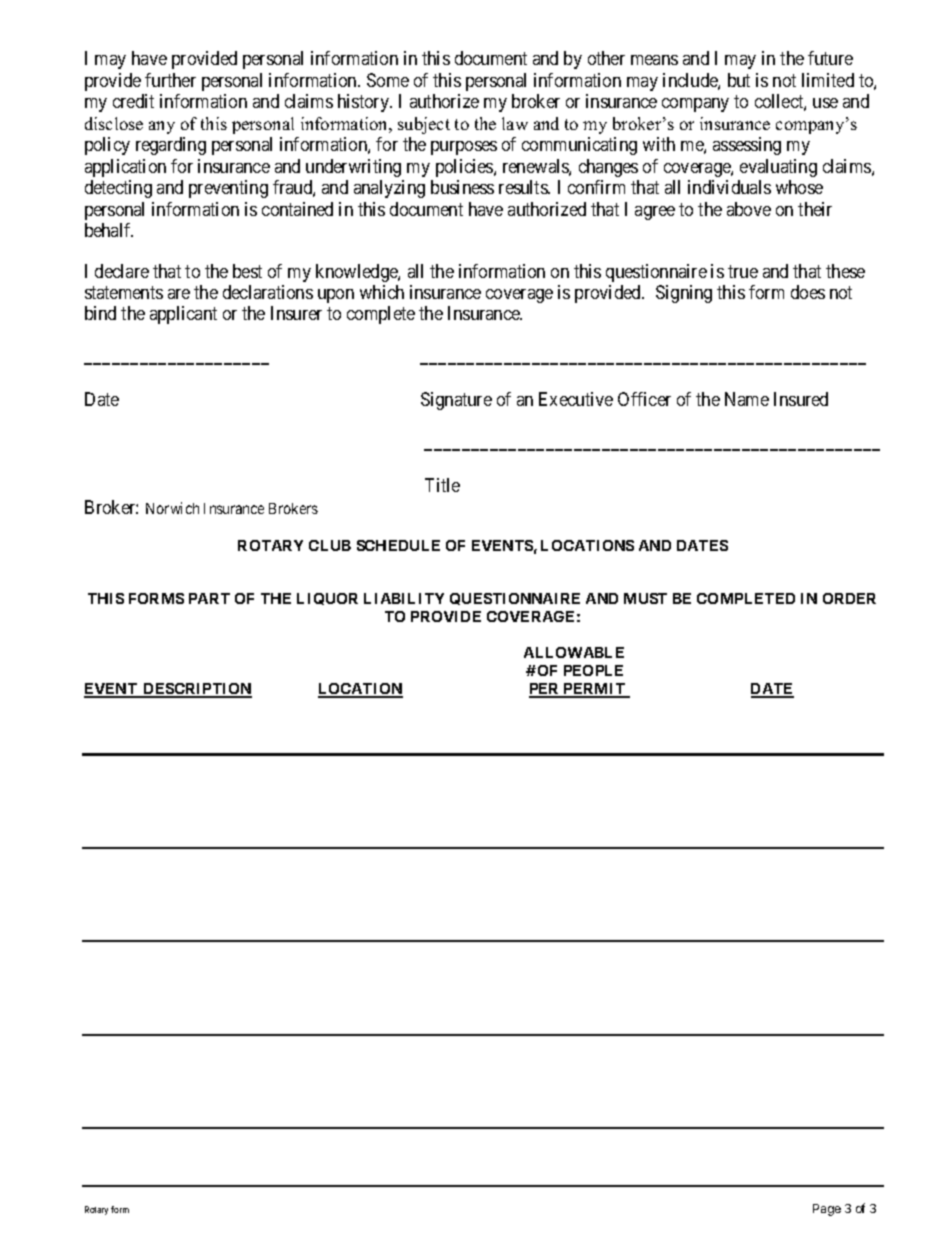 This screenshot has width=952, height=1233. What do you see at coordinates (197, 690) in the screenshot?
I see `DESCRIPTION` at bounding box center [197, 690].
